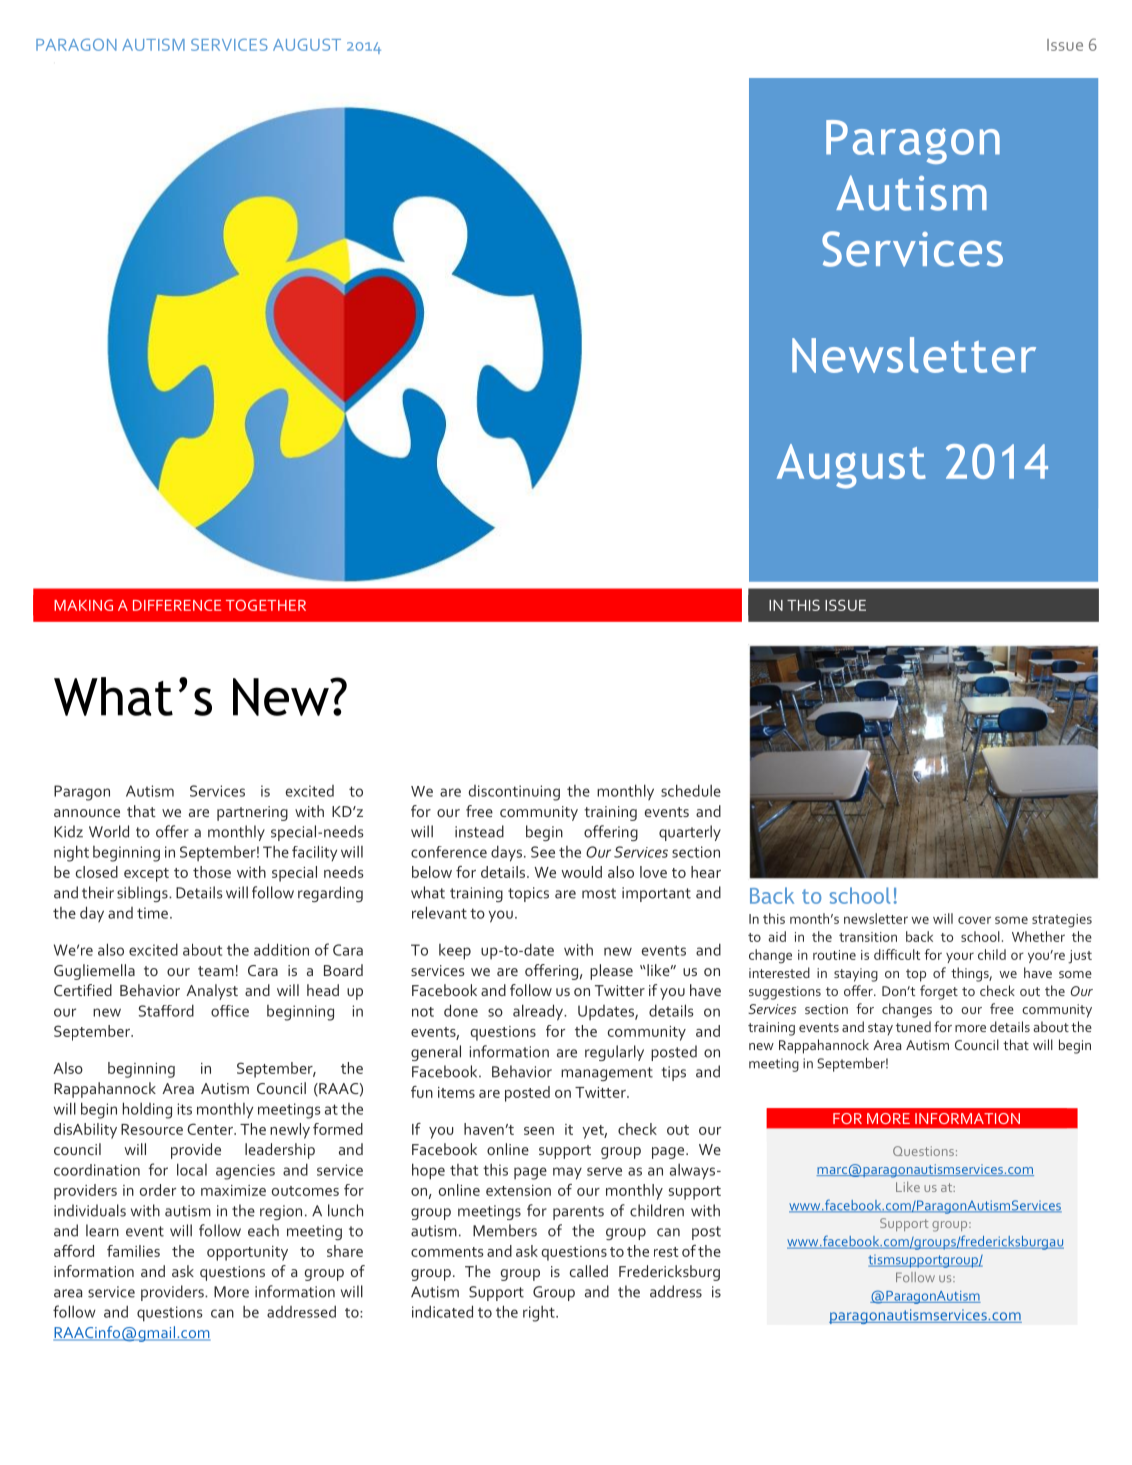 The height and width of the screenshot is (1465, 1132). I want to click on TOGETHER, so click(266, 605).
